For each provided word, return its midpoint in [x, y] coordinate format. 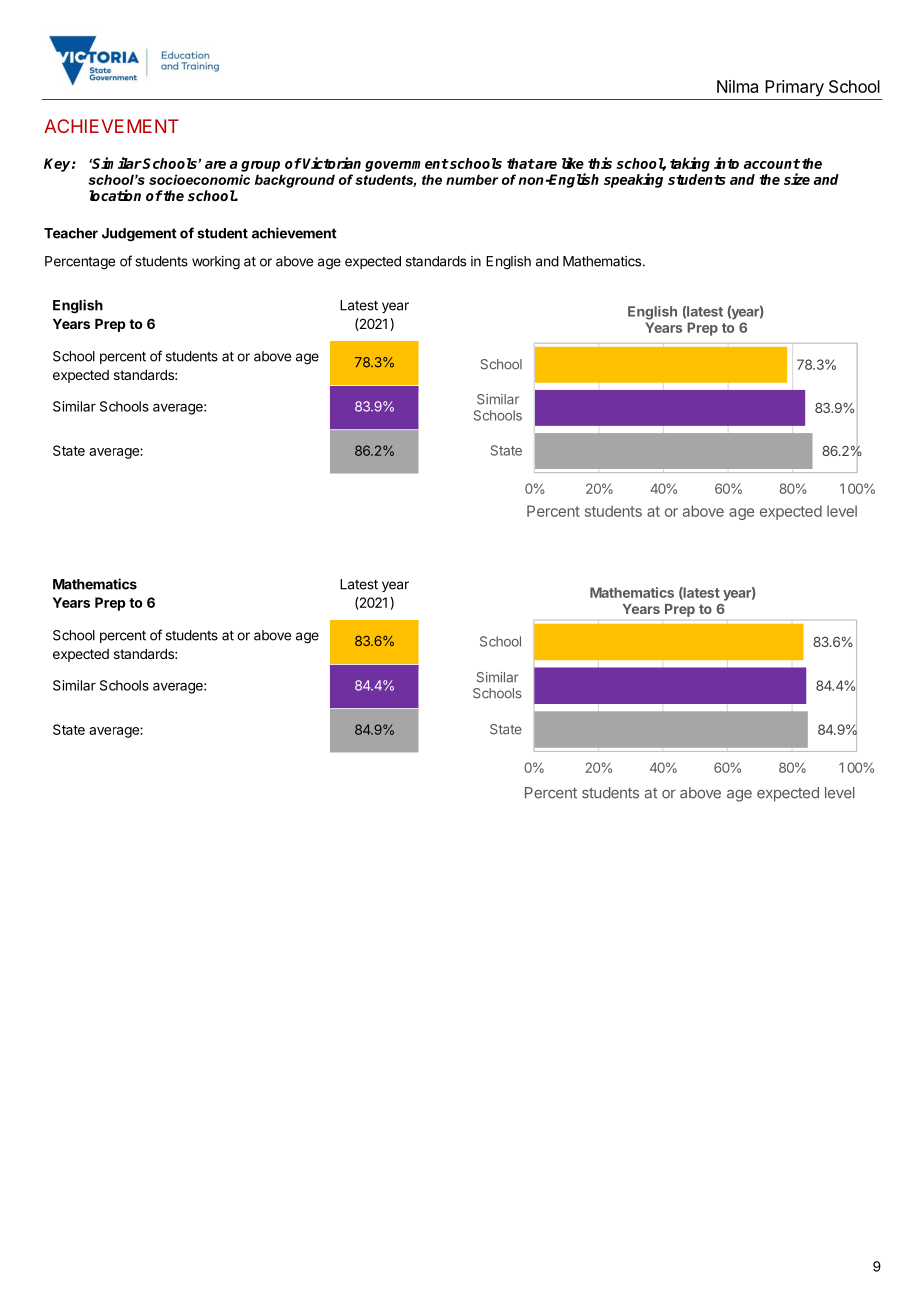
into [726, 163]
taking [690, 164]
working [216, 263]
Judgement [139, 235]
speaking [633, 180]
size [797, 179]
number [472, 179]
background [295, 181]
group [260, 166]
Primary [794, 88]
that [521, 163]
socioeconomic [199, 179]
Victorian [332, 163]
